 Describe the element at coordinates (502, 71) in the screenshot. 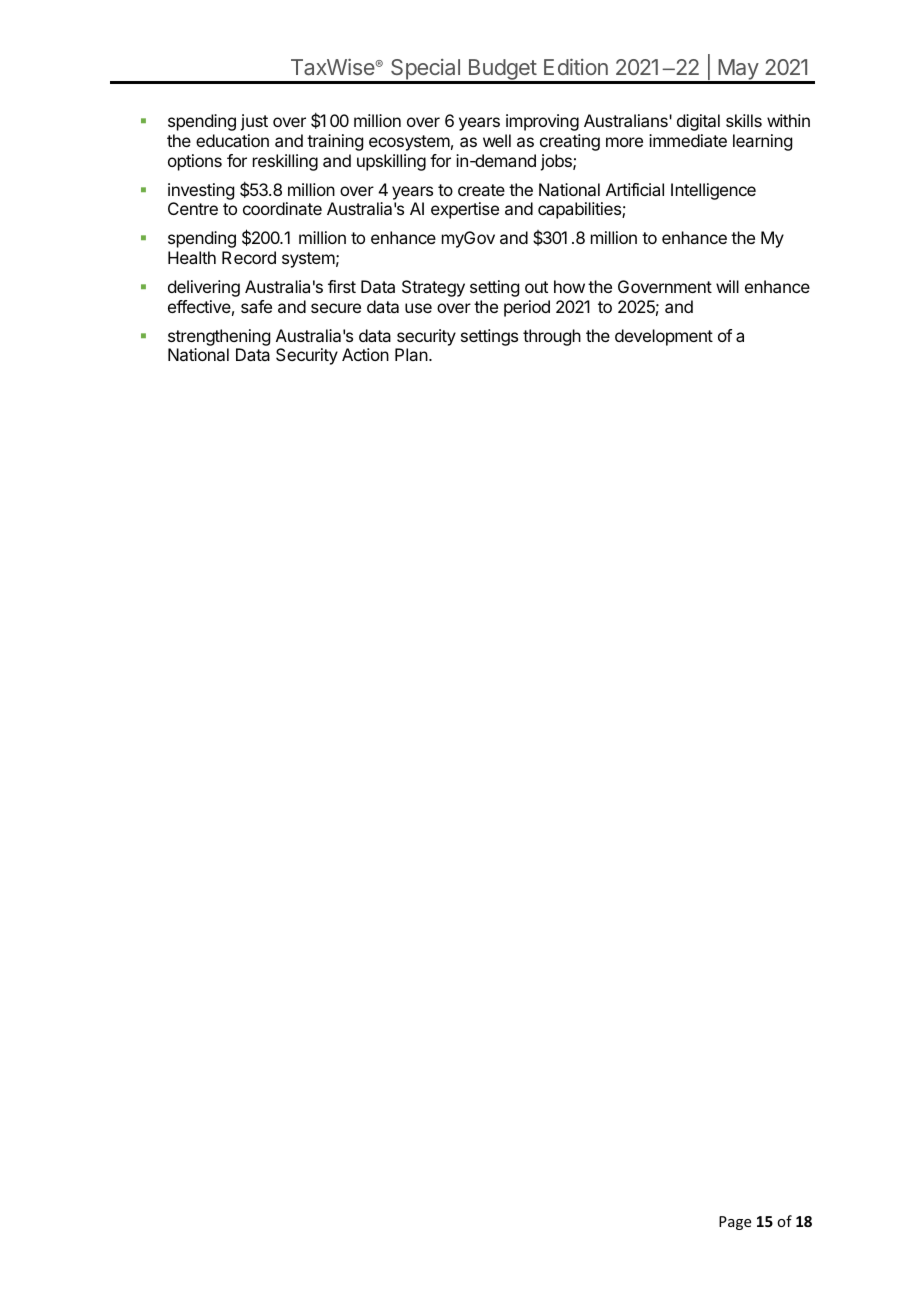

I see `Budget` at that location.
